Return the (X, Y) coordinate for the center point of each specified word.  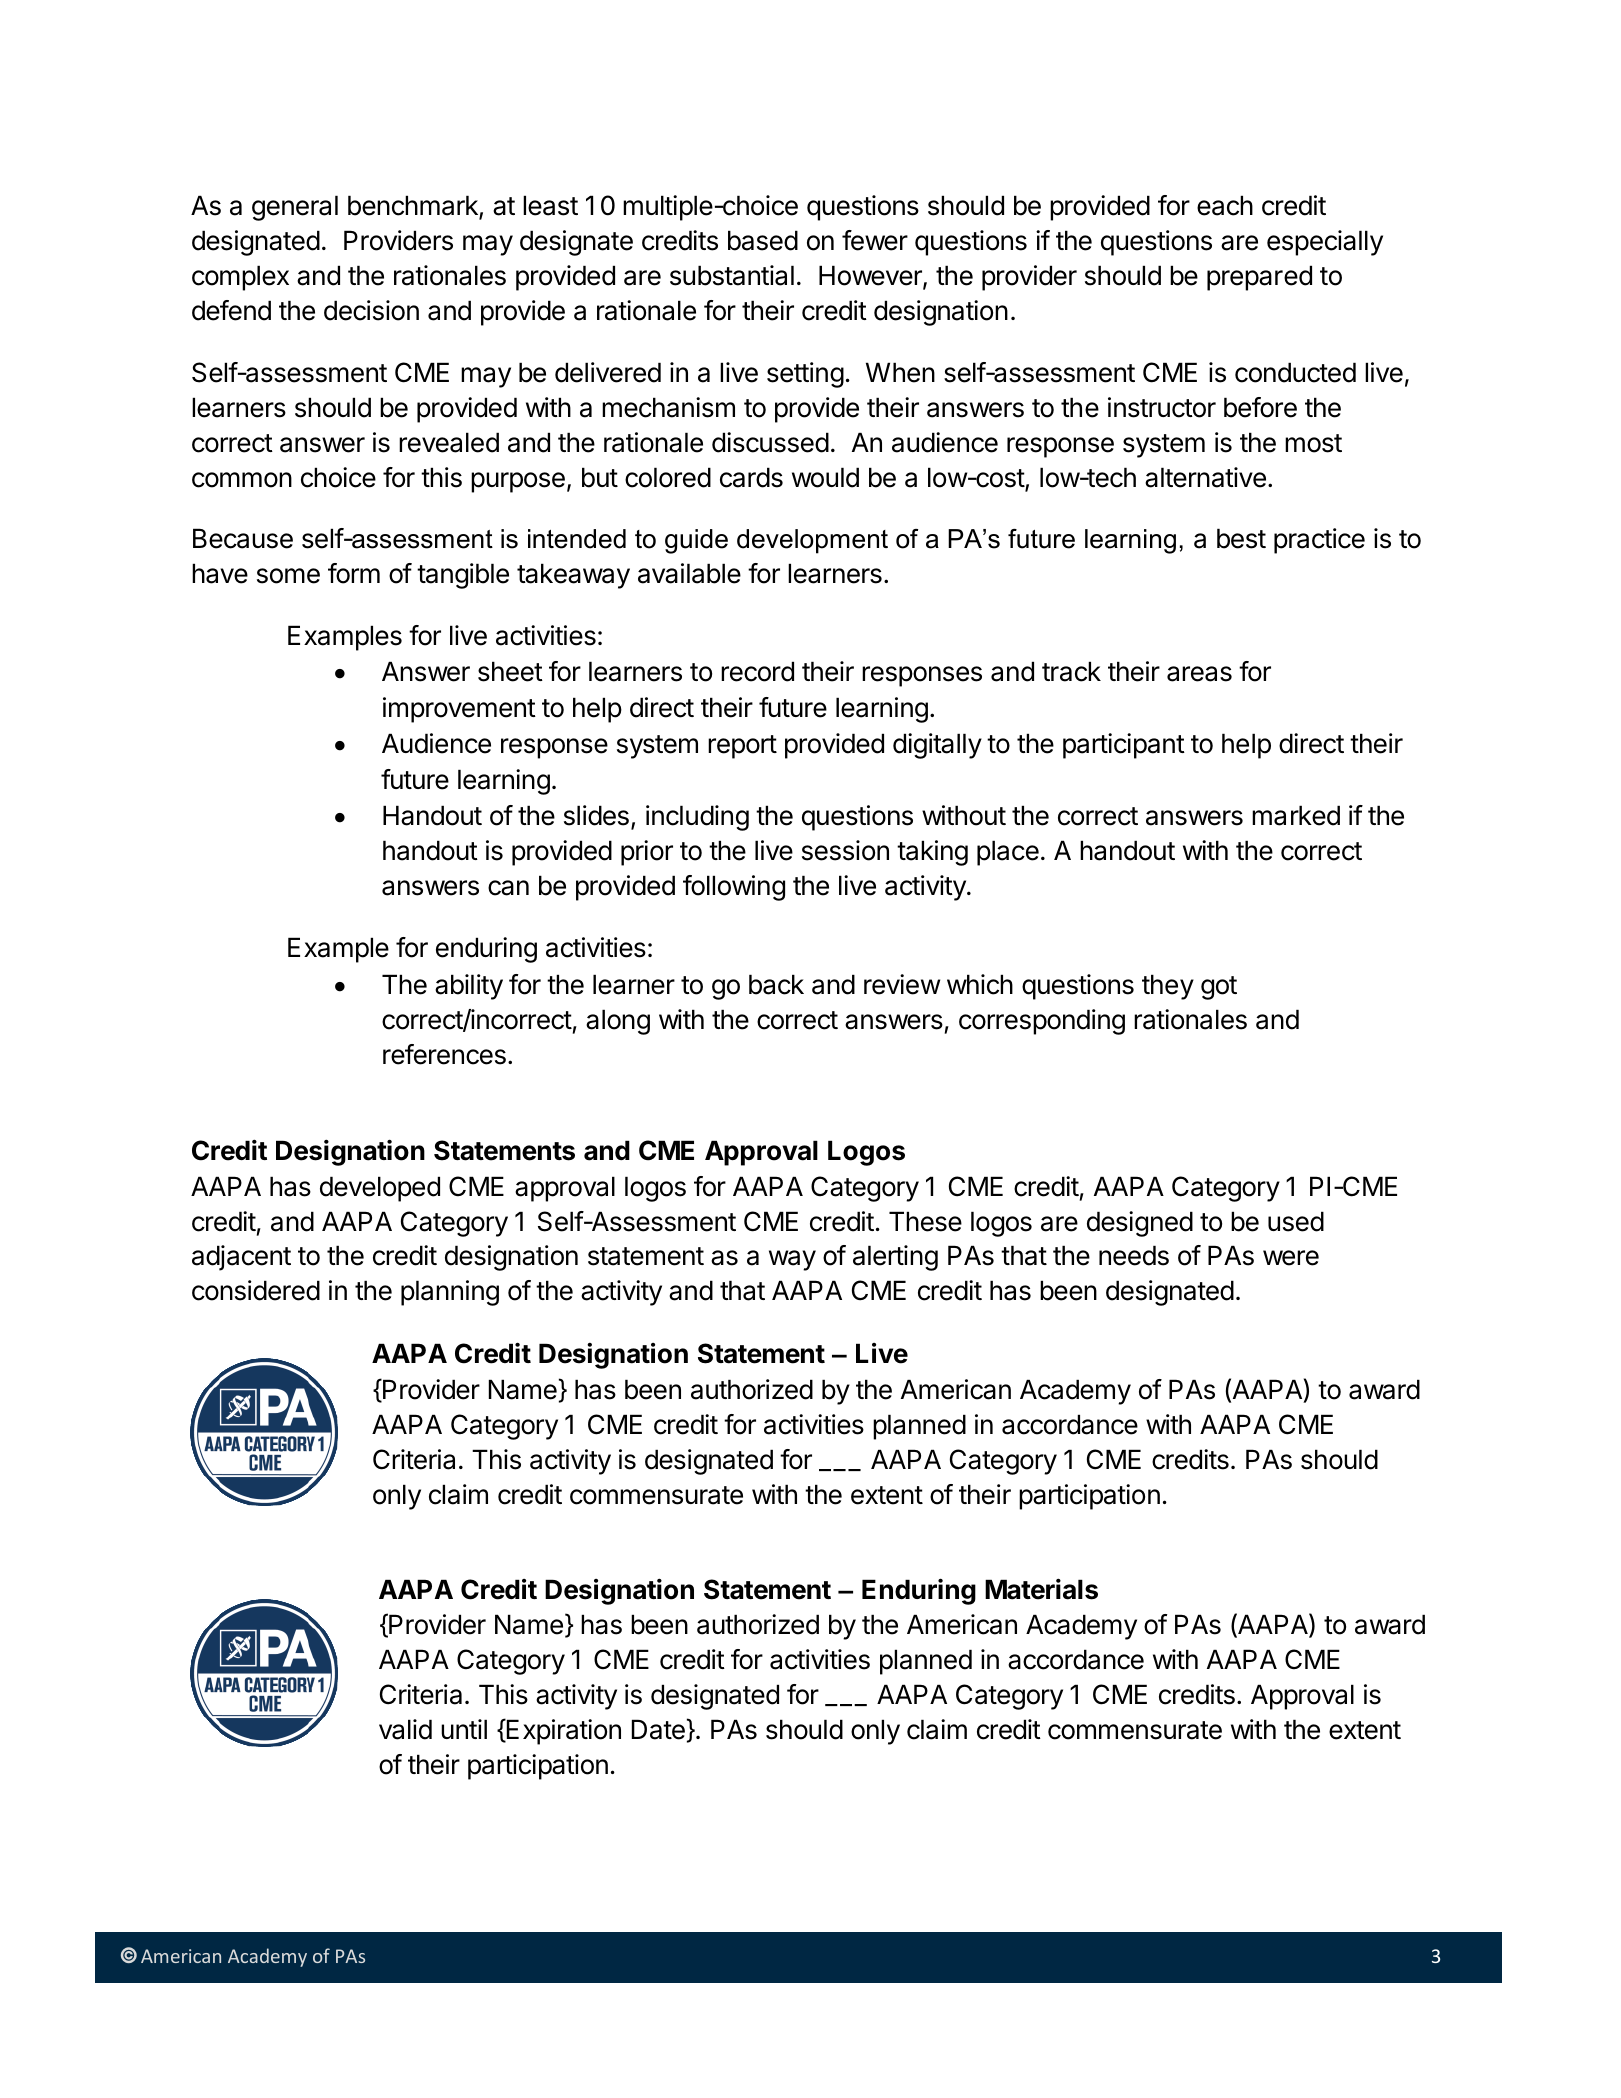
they (1168, 987)
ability (469, 987)
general (295, 208)
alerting (895, 1258)
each (1225, 205)
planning (450, 1293)
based (763, 240)
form (354, 573)
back (776, 984)
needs (1134, 1255)
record (757, 671)
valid (405, 1729)
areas (1199, 674)
